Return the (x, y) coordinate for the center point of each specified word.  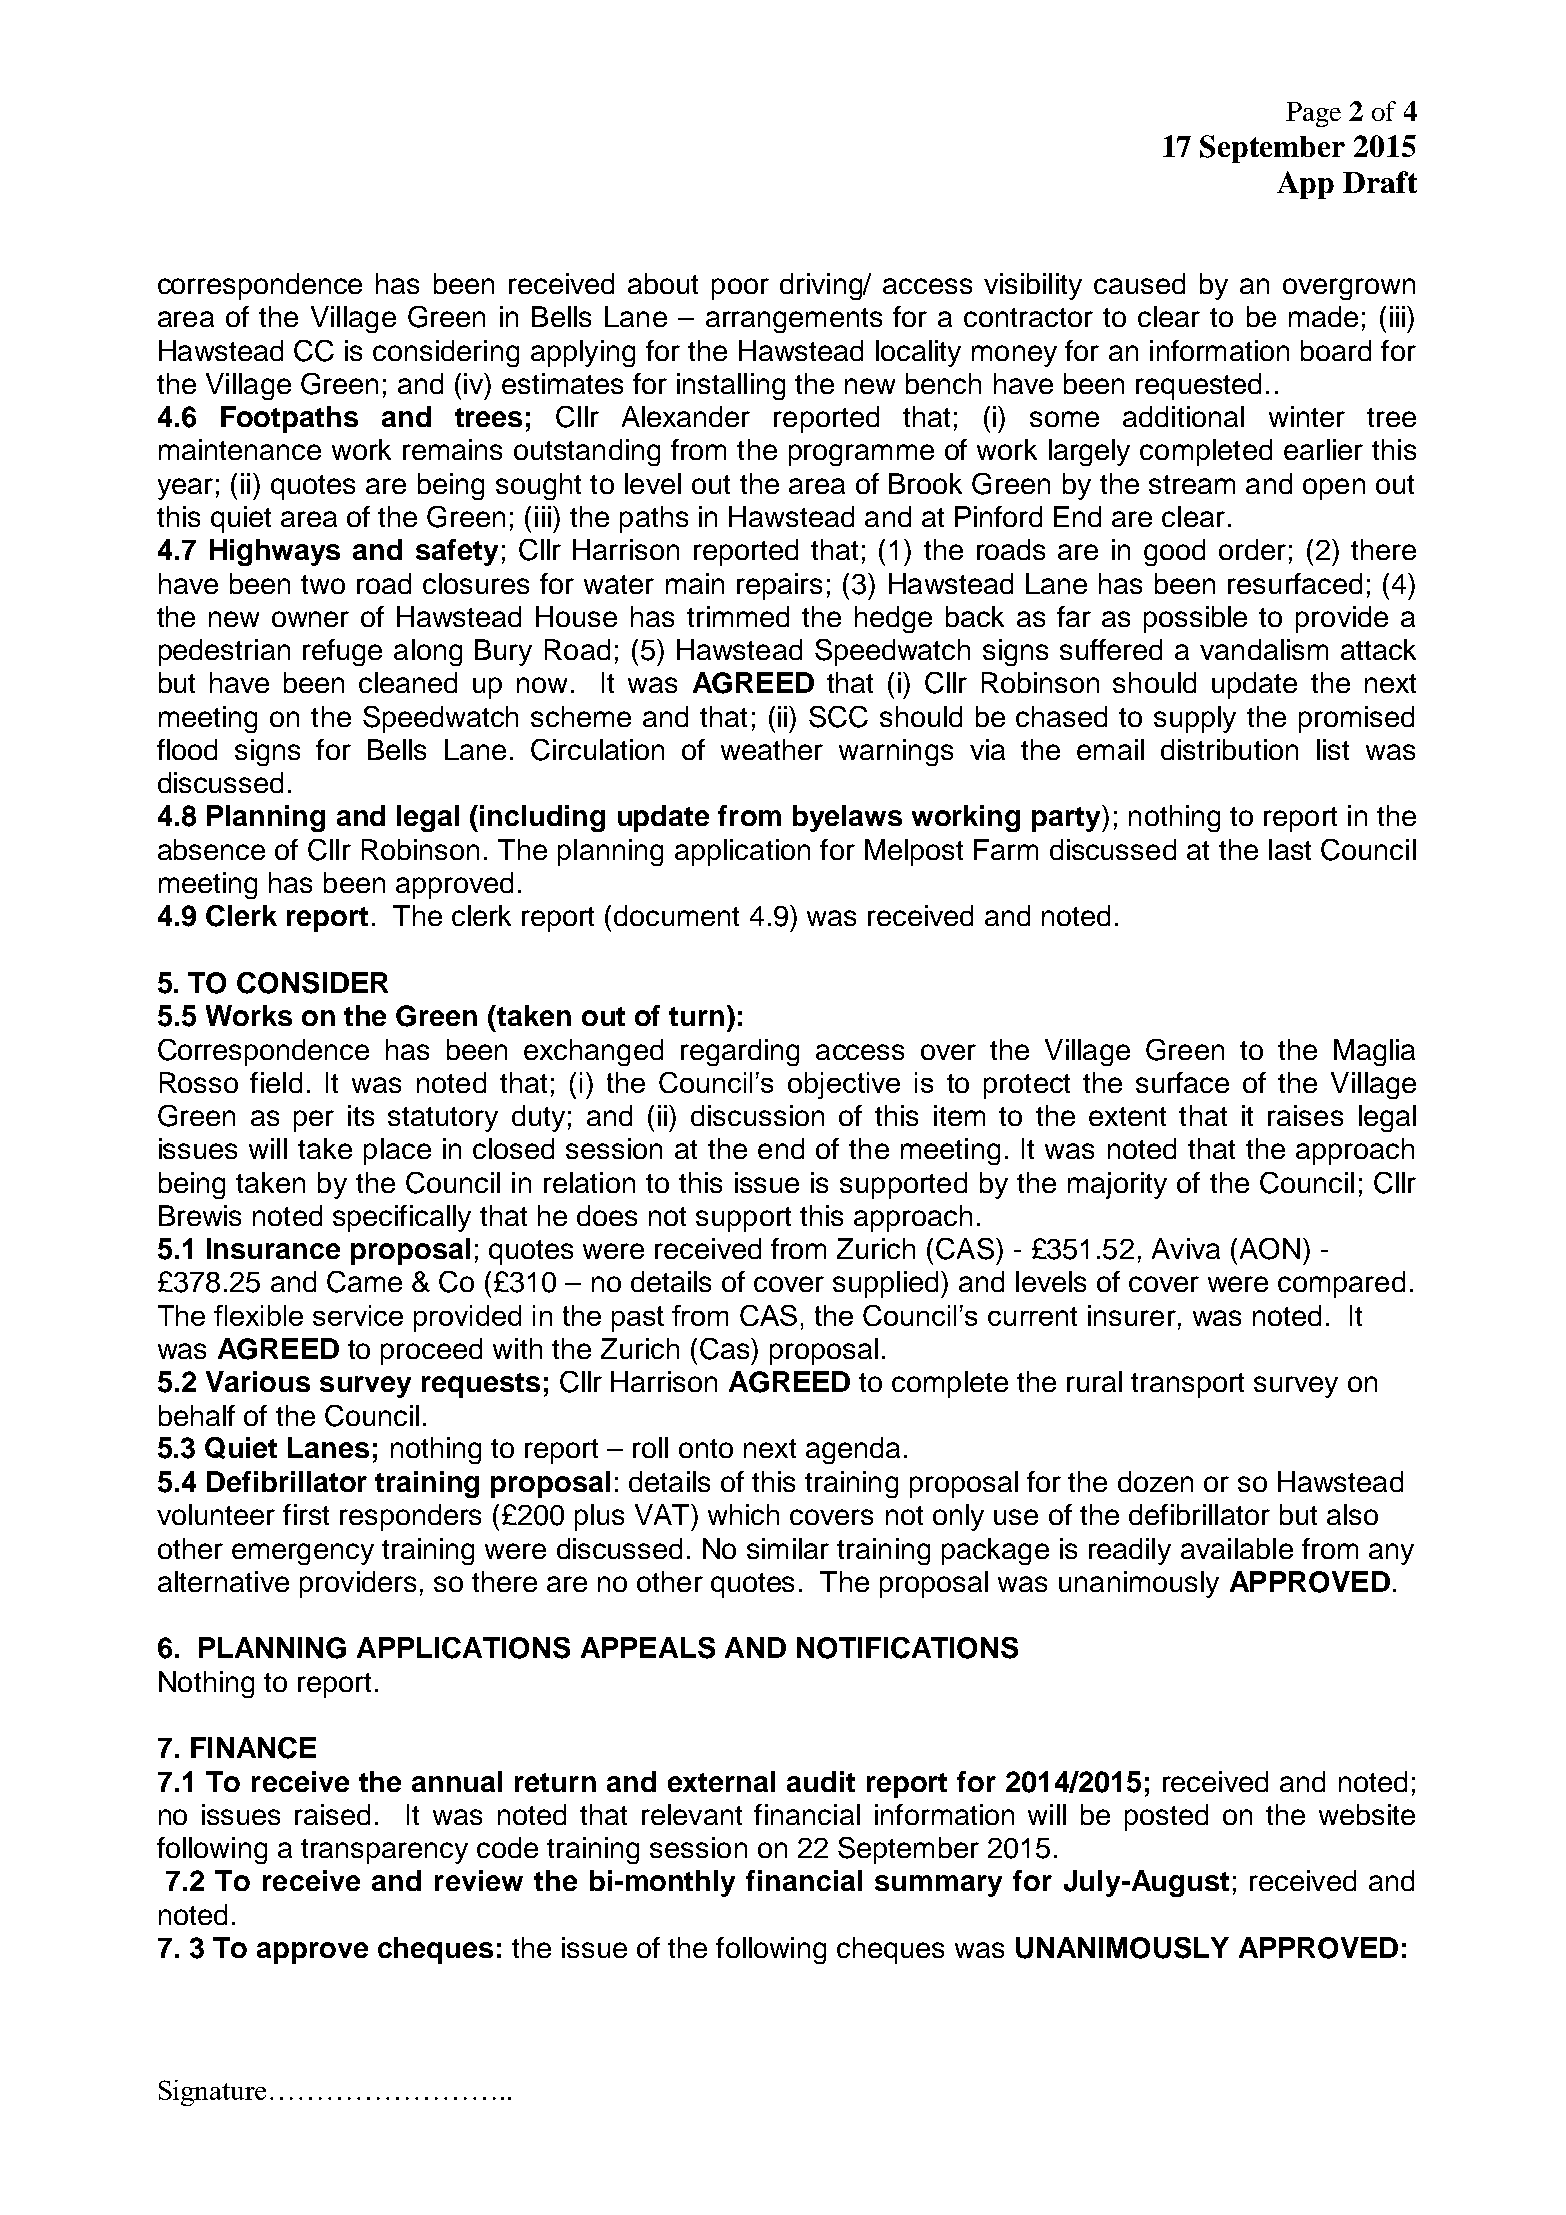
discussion (757, 1115)
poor (740, 289)
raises (1305, 1115)
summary (938, 1886)
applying (583, 353)
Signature (212, 2093)
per (314, 1121)
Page (1313, 114)
